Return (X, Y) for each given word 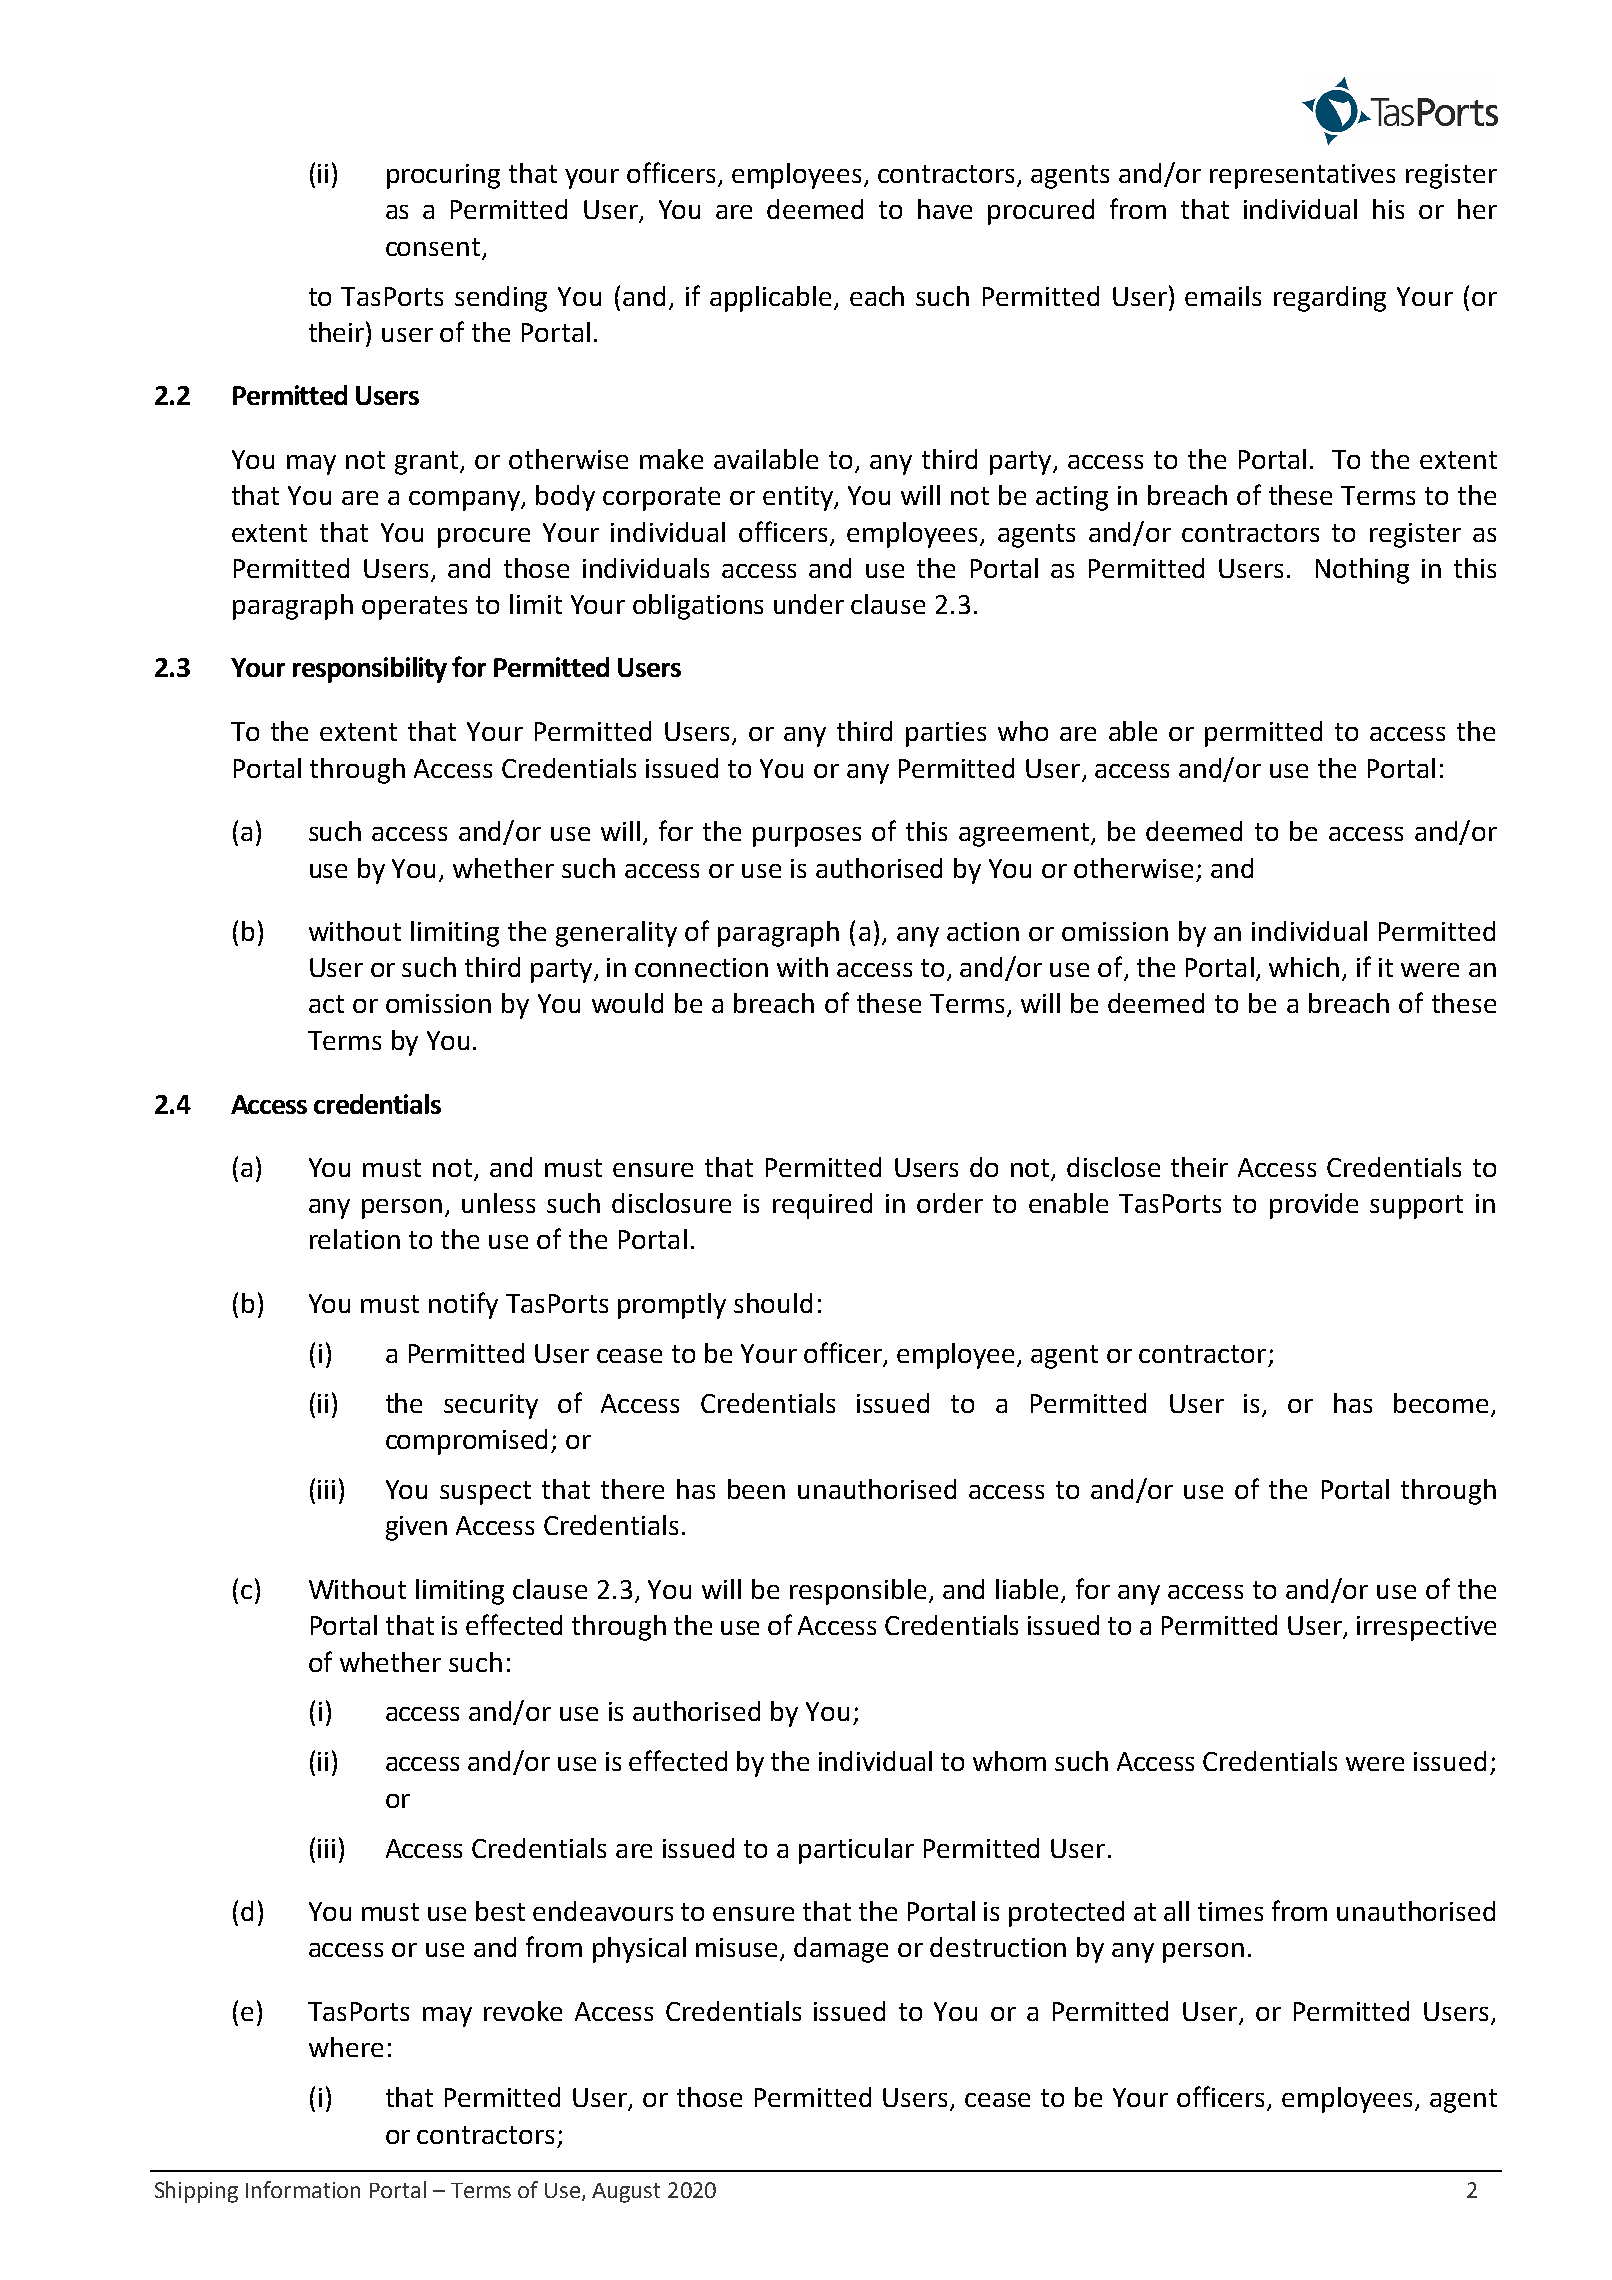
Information (303, 2189)
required (822, 1206)
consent (433, 247)
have (945, 209)
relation (355, 1239)
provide (1314, 1206)
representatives (1302, 176)
